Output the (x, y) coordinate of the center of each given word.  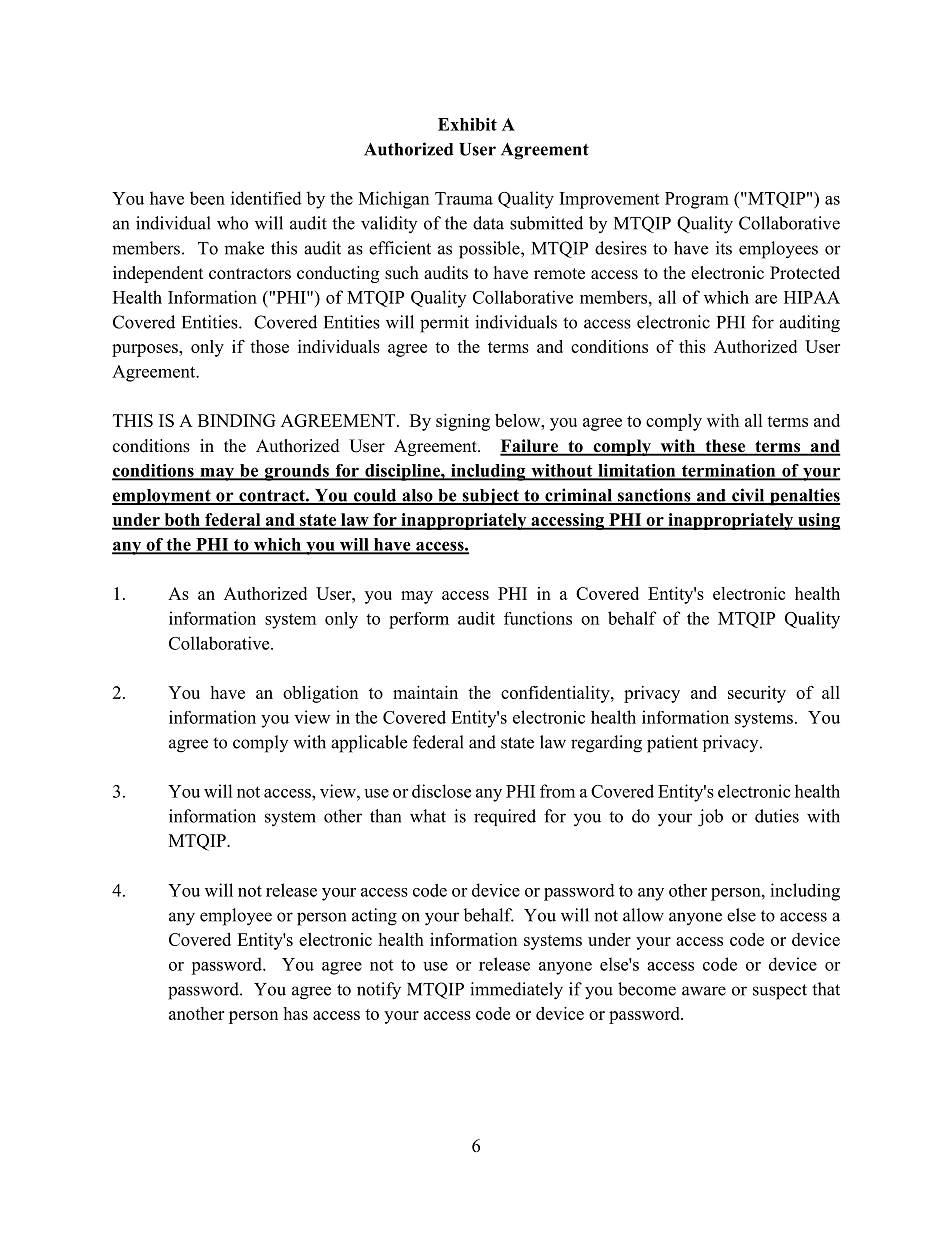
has (295, 1013)
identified (266, 198)
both (182, 521)
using (818, 521)
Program (697, 200)
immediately (516, 991)
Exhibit (467, 124)
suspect (780, 992)
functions (538, 618)
